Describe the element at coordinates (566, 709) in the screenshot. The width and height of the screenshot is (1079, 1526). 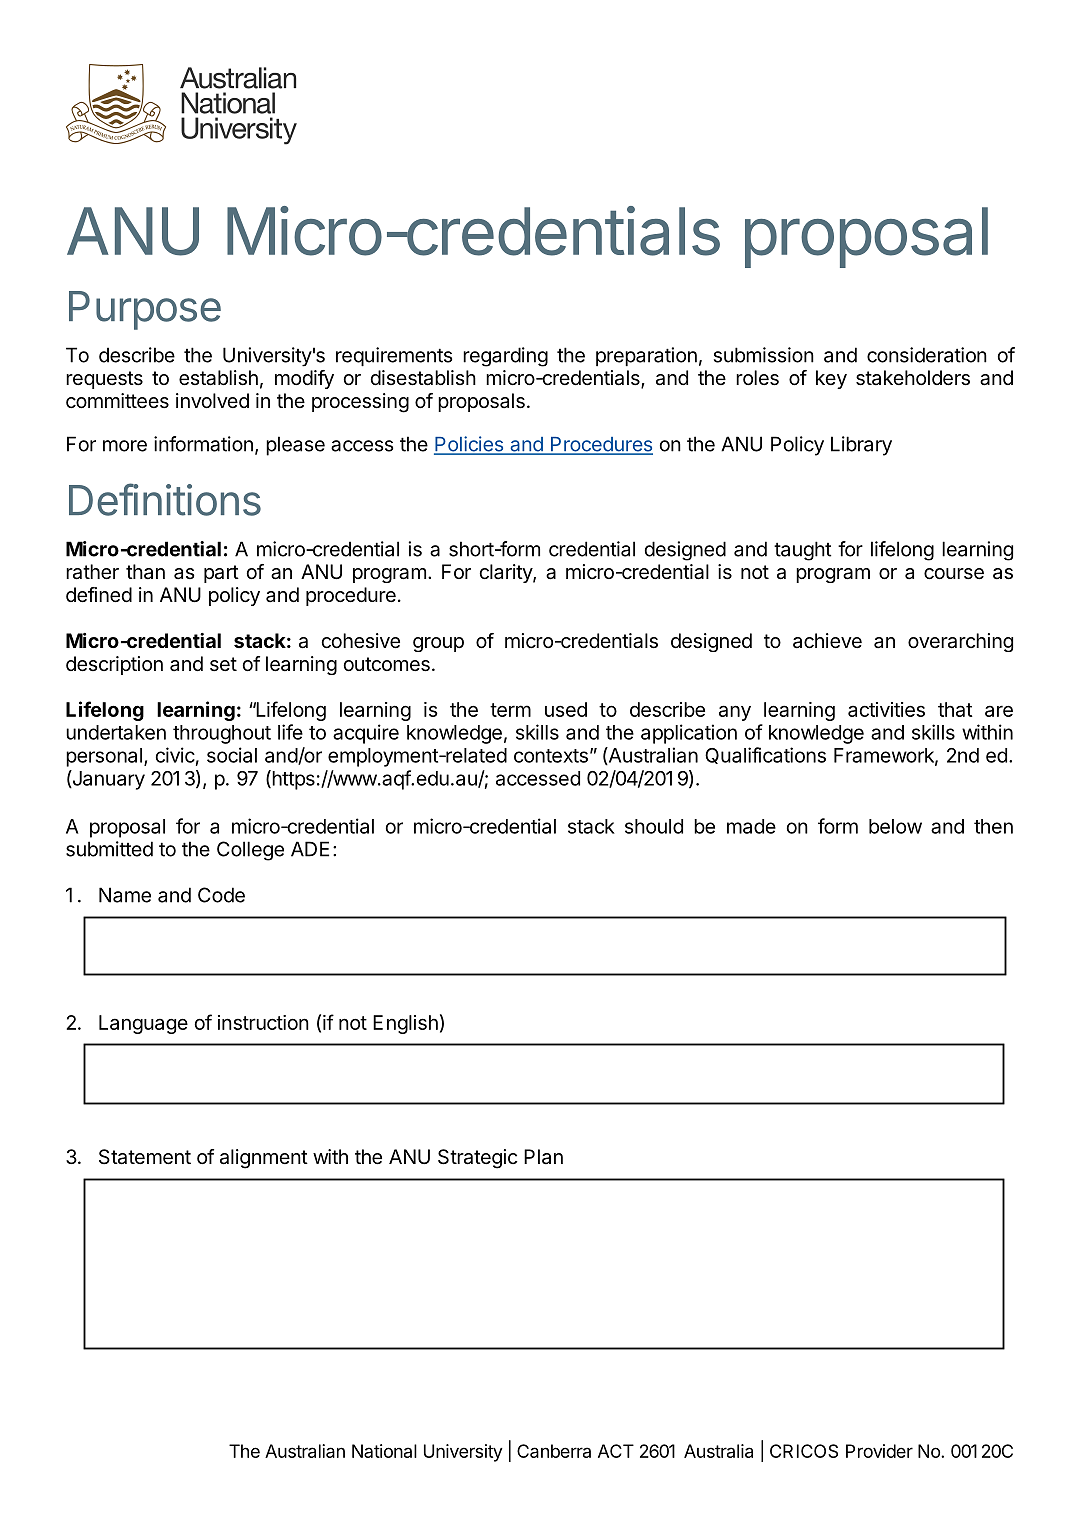
I see `used` at that location.
